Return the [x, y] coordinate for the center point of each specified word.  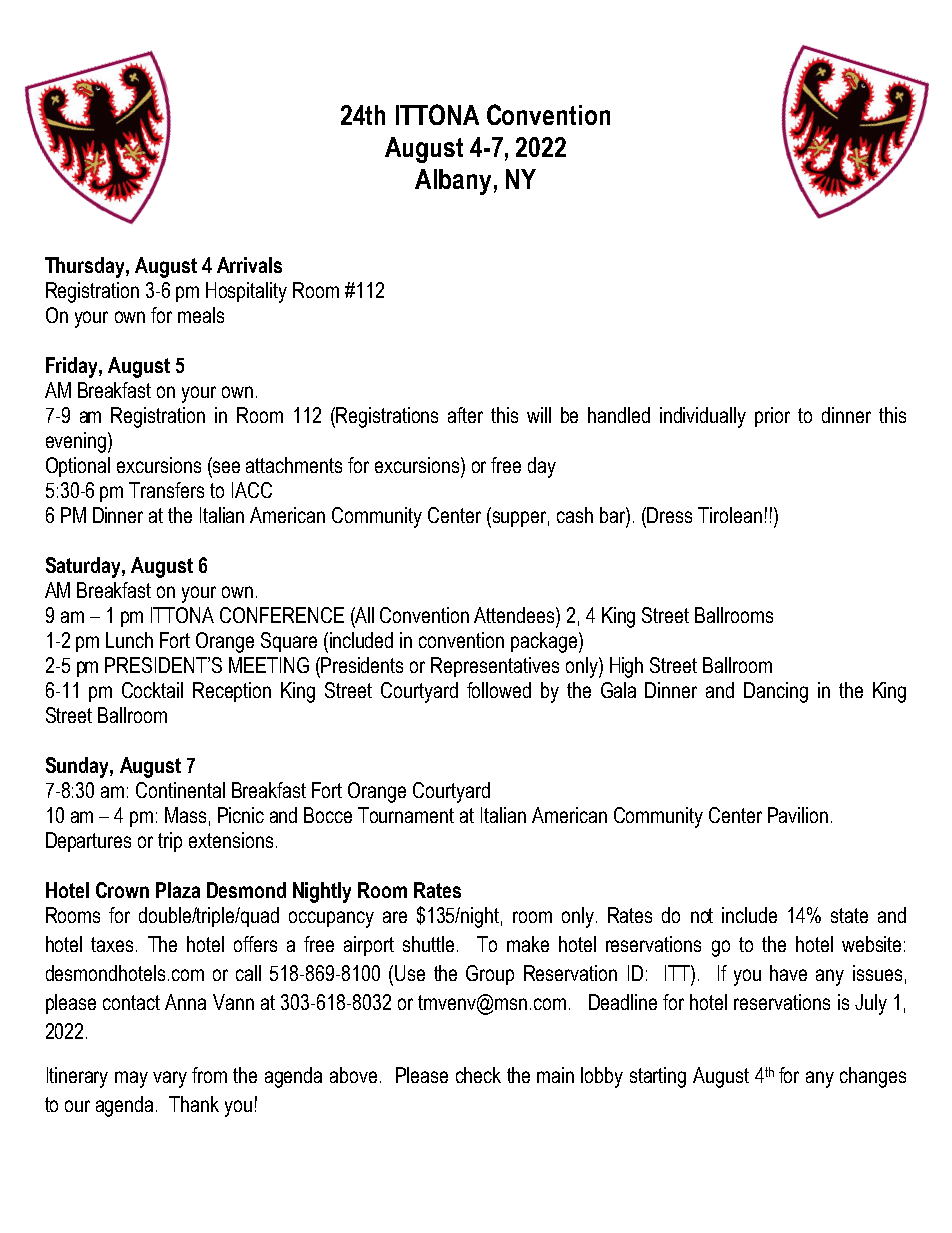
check [478, 1075]
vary [170, 1079]
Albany [453, 182]
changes [873, 1077]
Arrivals [249, 265]
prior [772, 417]
